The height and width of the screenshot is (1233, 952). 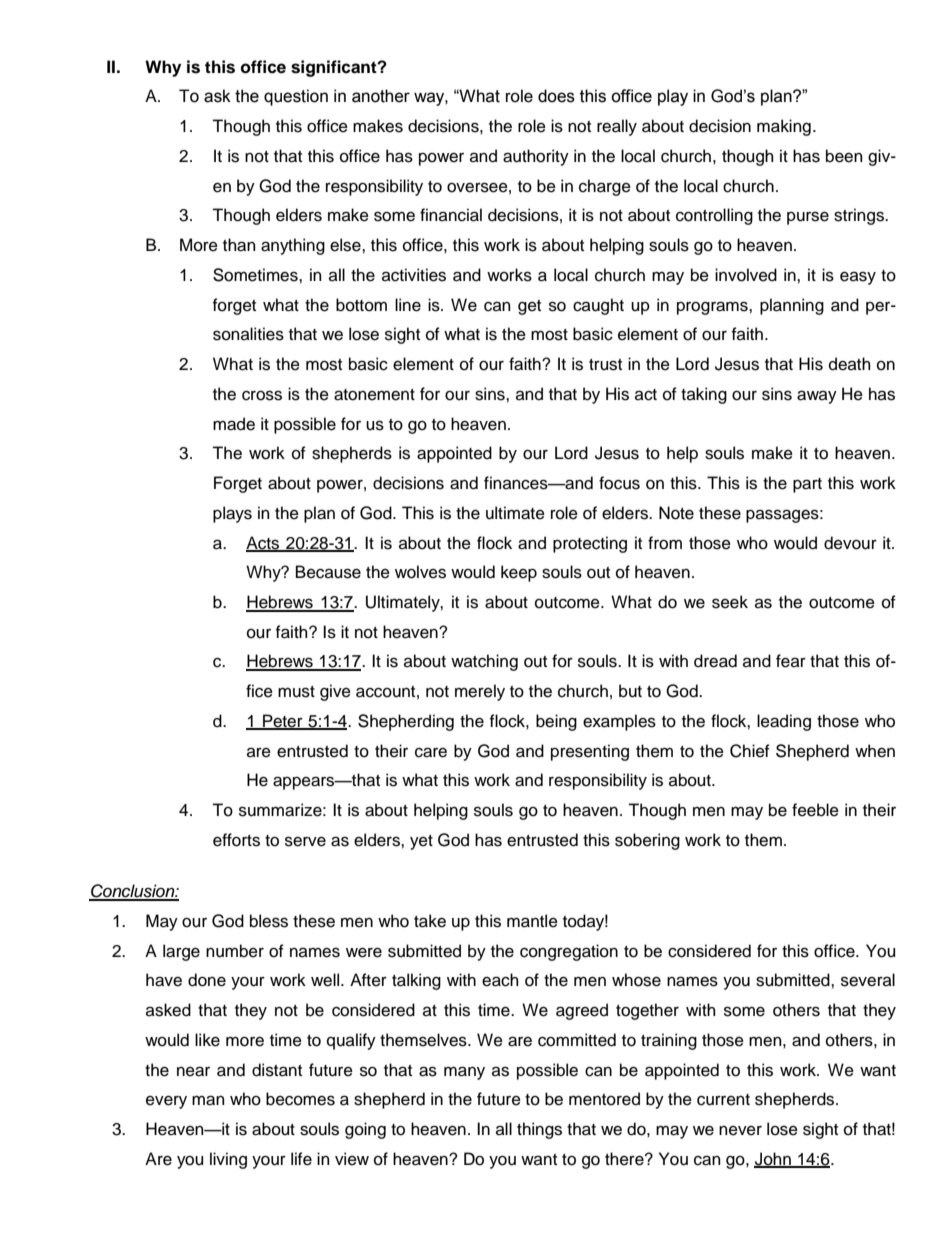 What do you see at coordinates (519, 573) in the screenshot?
I see `keep` at bounding box center [519, 573].
